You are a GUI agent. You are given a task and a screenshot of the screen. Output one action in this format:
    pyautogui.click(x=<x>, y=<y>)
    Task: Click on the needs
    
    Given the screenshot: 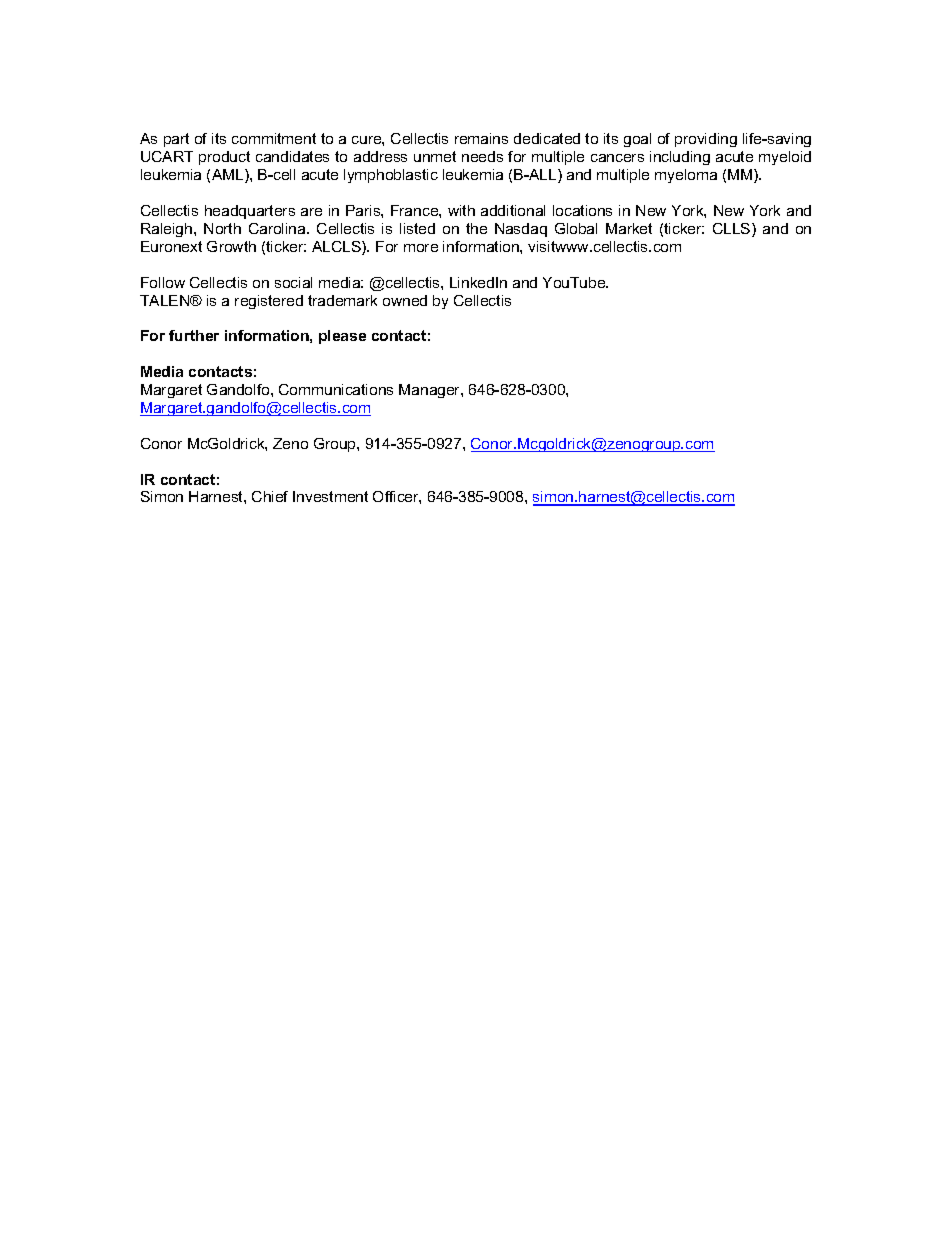 What is the action you would take?
    pyautogui.click(x=482, y=156)
